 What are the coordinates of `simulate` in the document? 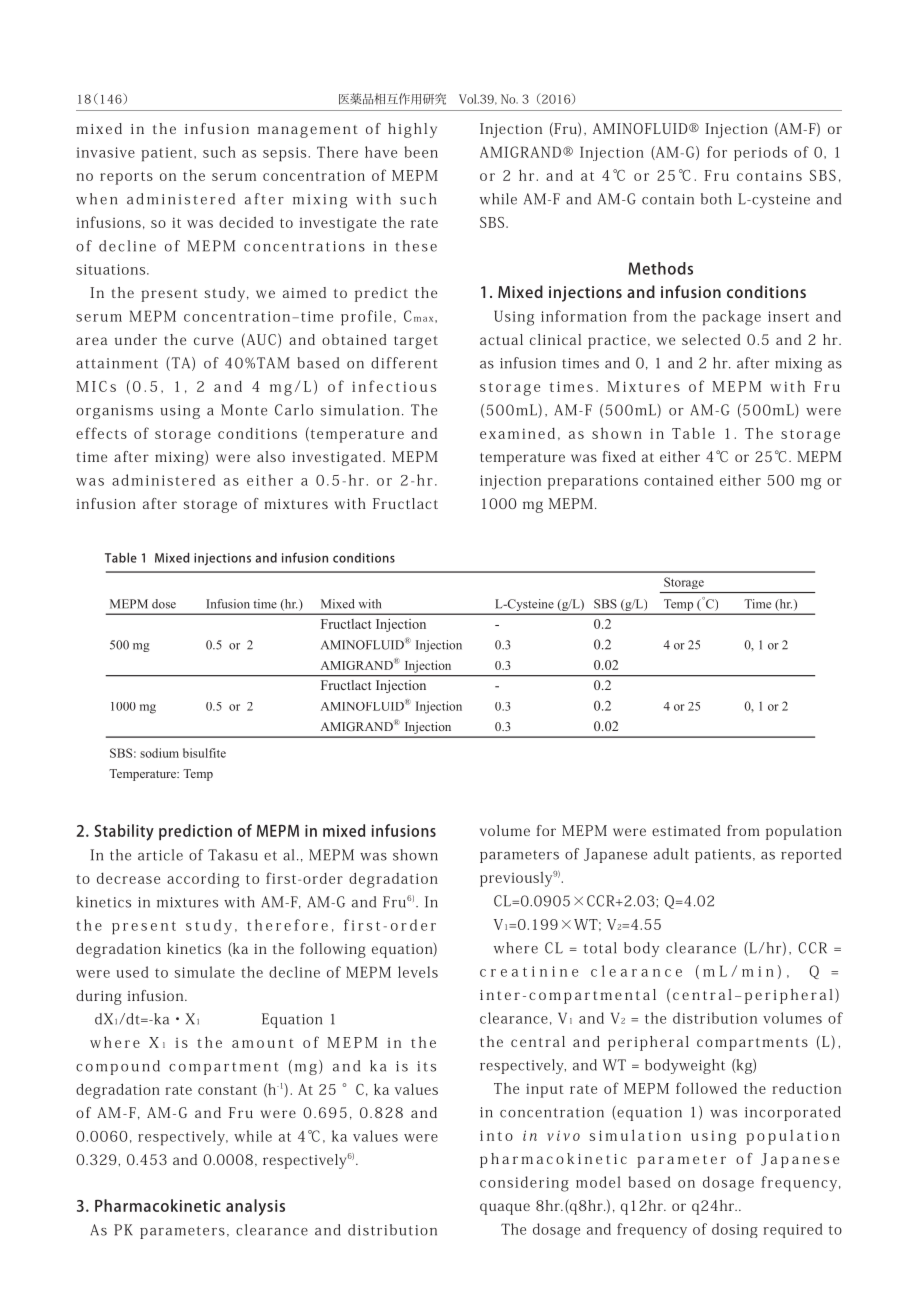 It's located at (205, 972).
